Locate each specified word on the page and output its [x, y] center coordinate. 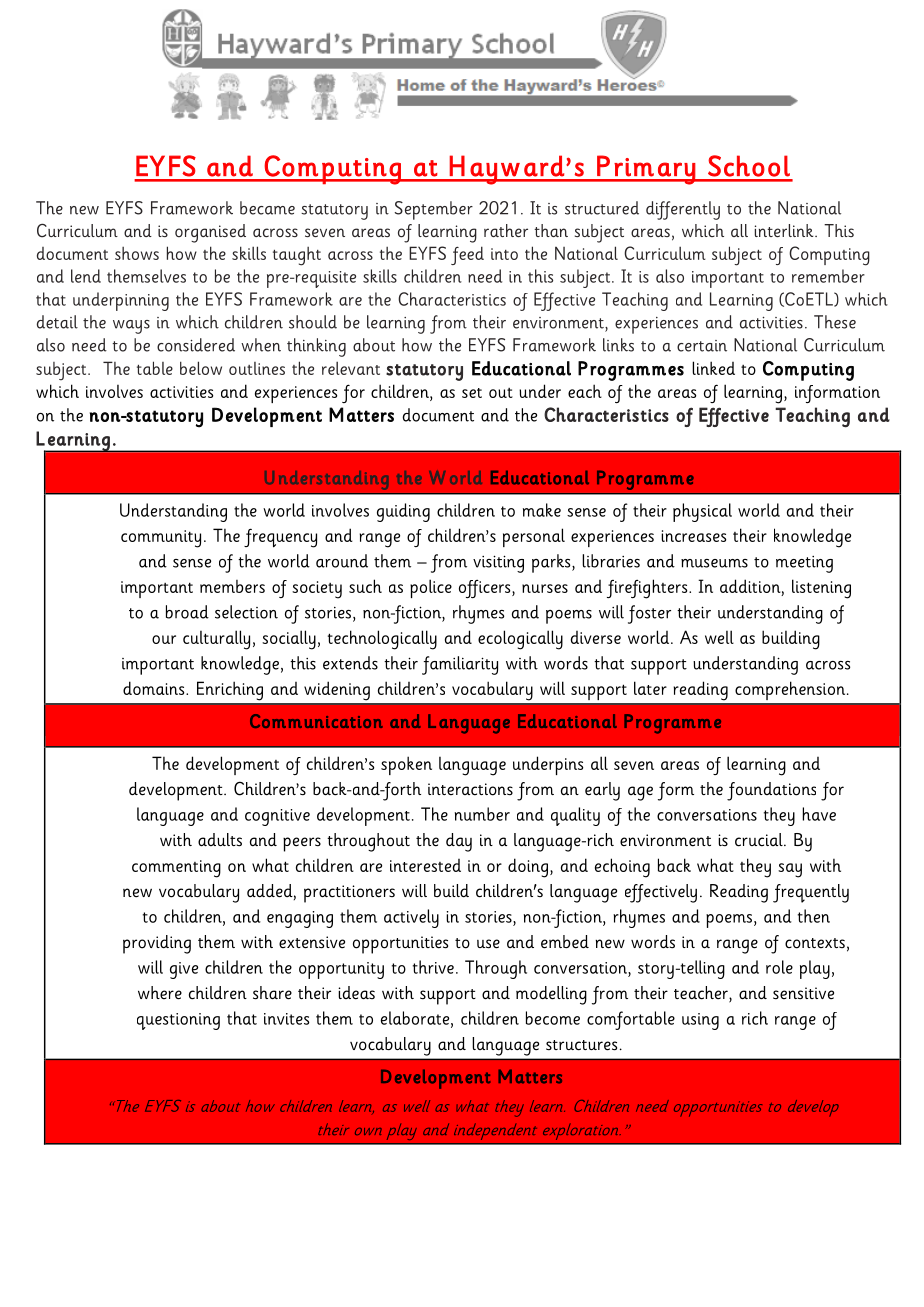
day [459, 842]
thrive [433, 967]
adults [220, 840]
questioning [178, 1021]
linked [713, 368]
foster [649, 614]
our [164, 639]
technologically [382, 640]
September [434, 210]
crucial [760, 840]
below [201, 368]
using [700, 1021]
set [472, 393]
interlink [785, 230]
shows [137, 253]
